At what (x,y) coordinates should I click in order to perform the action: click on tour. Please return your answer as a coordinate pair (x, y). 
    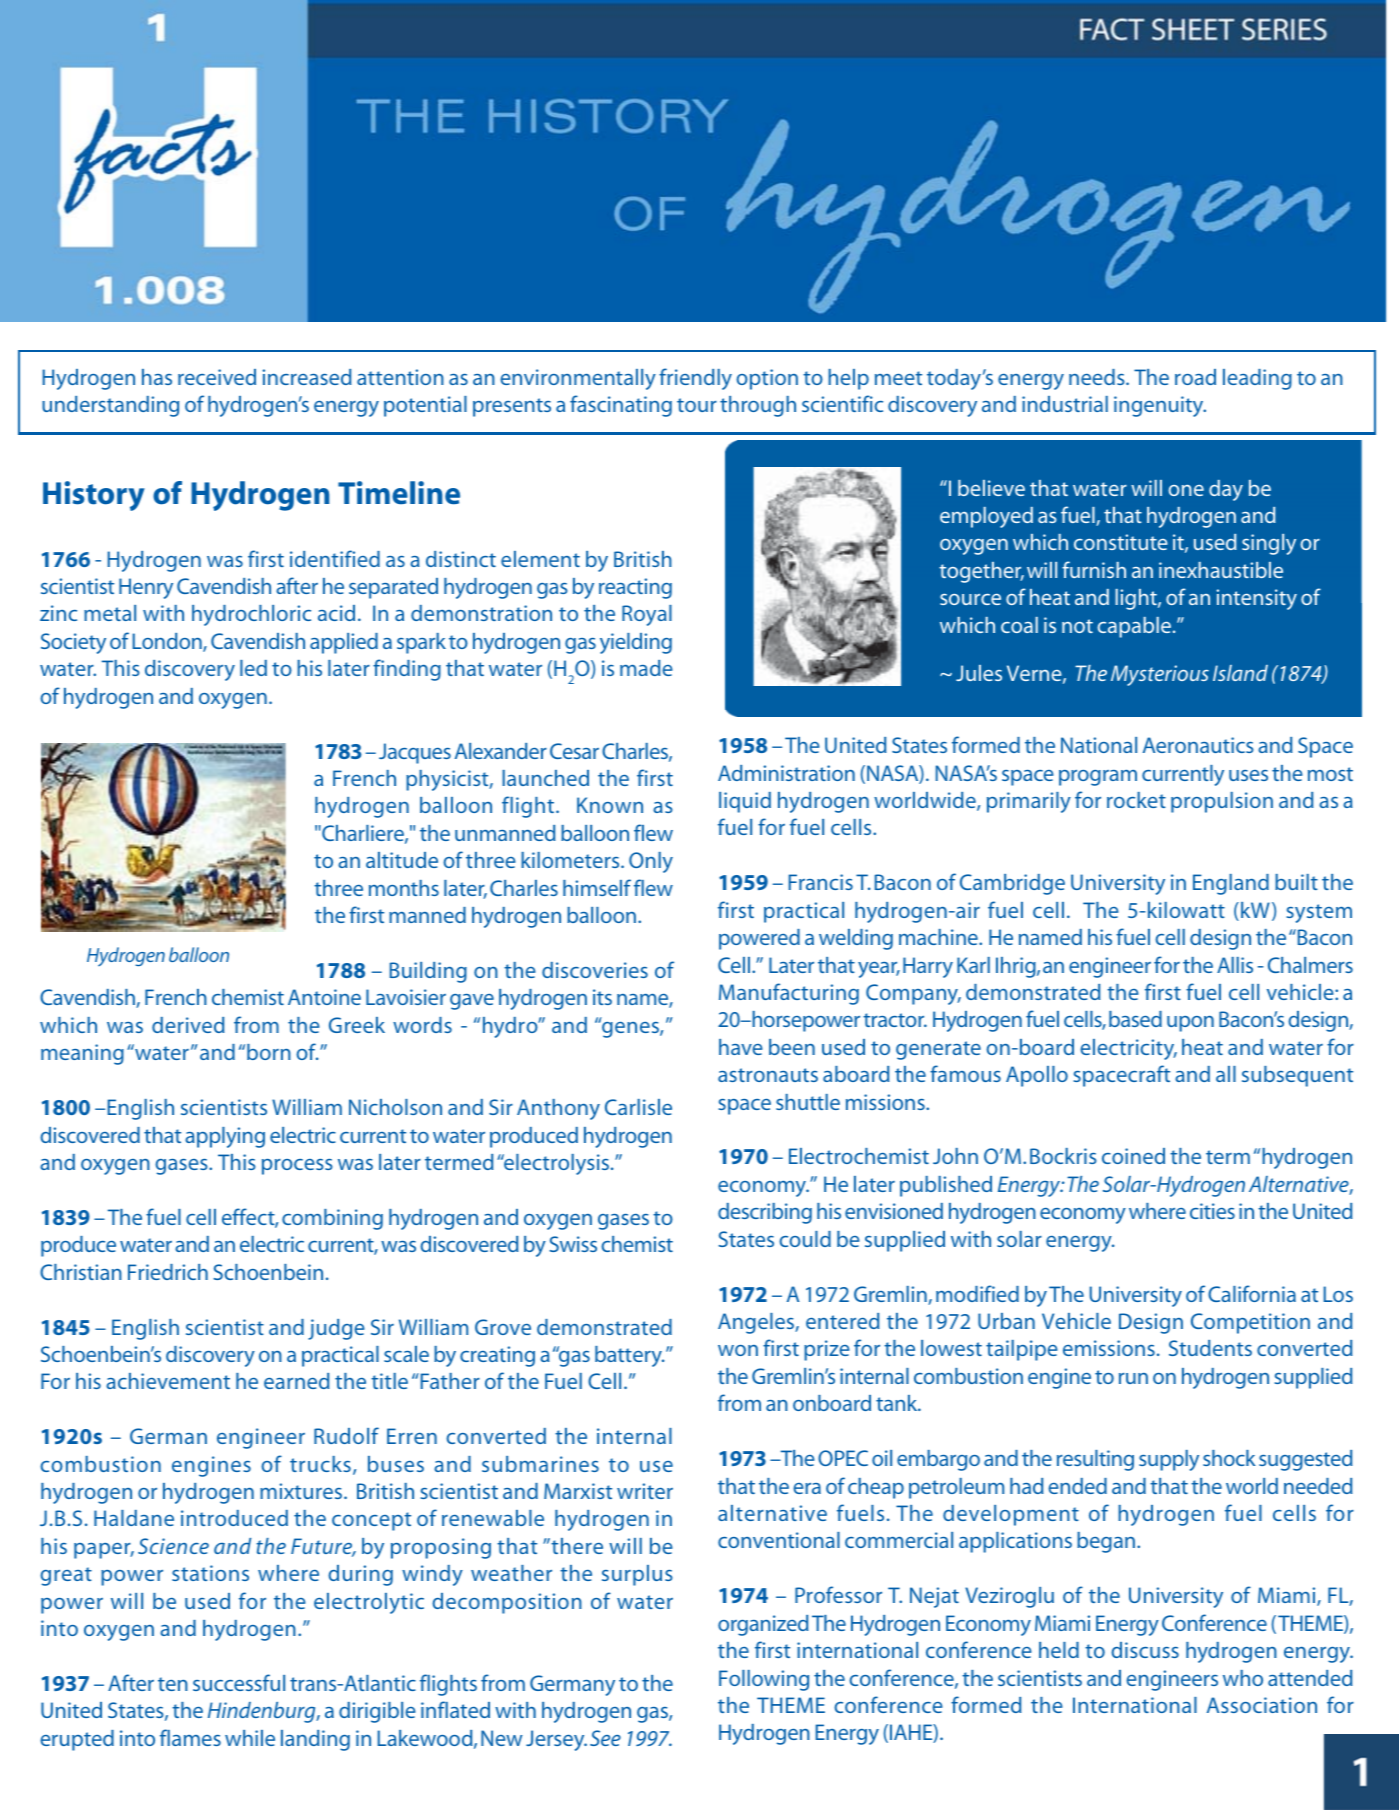
    Looking at the image, I should click on (697, 405).
